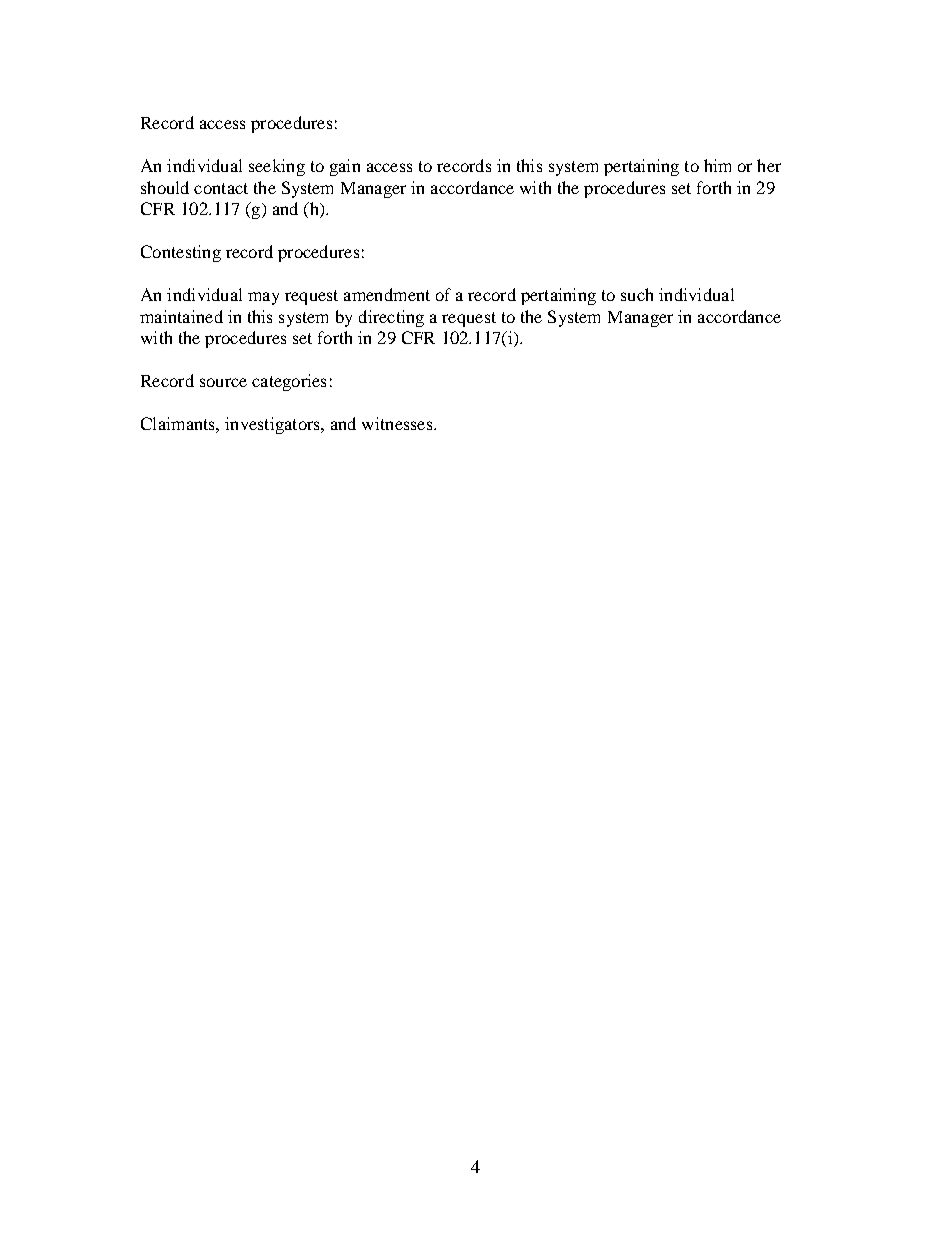  Describe the element at coordinates (289, 382) in the screenshot. I see `categories` at that location.
